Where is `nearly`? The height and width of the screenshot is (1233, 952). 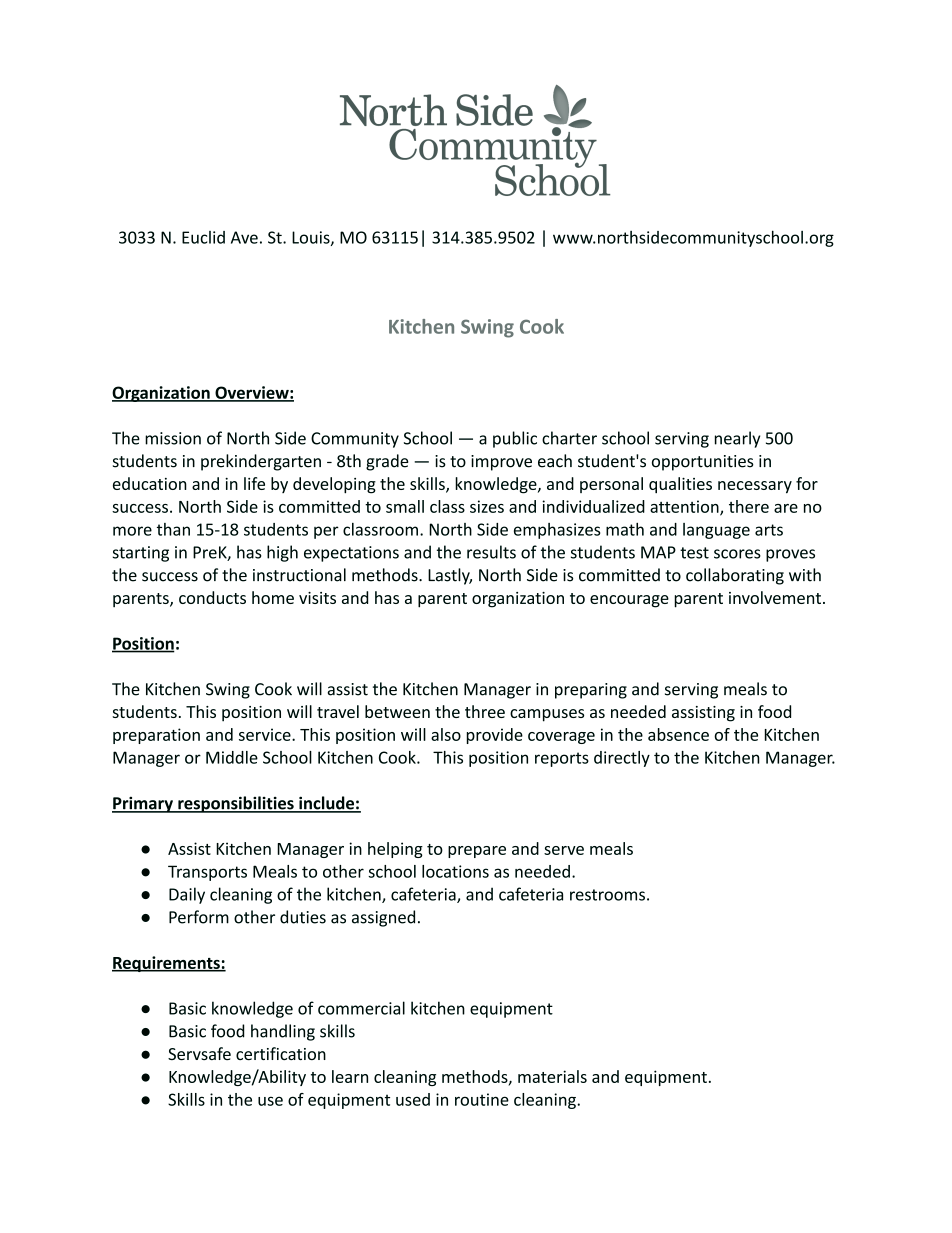
nearly is located at coordinates (737, 439).
